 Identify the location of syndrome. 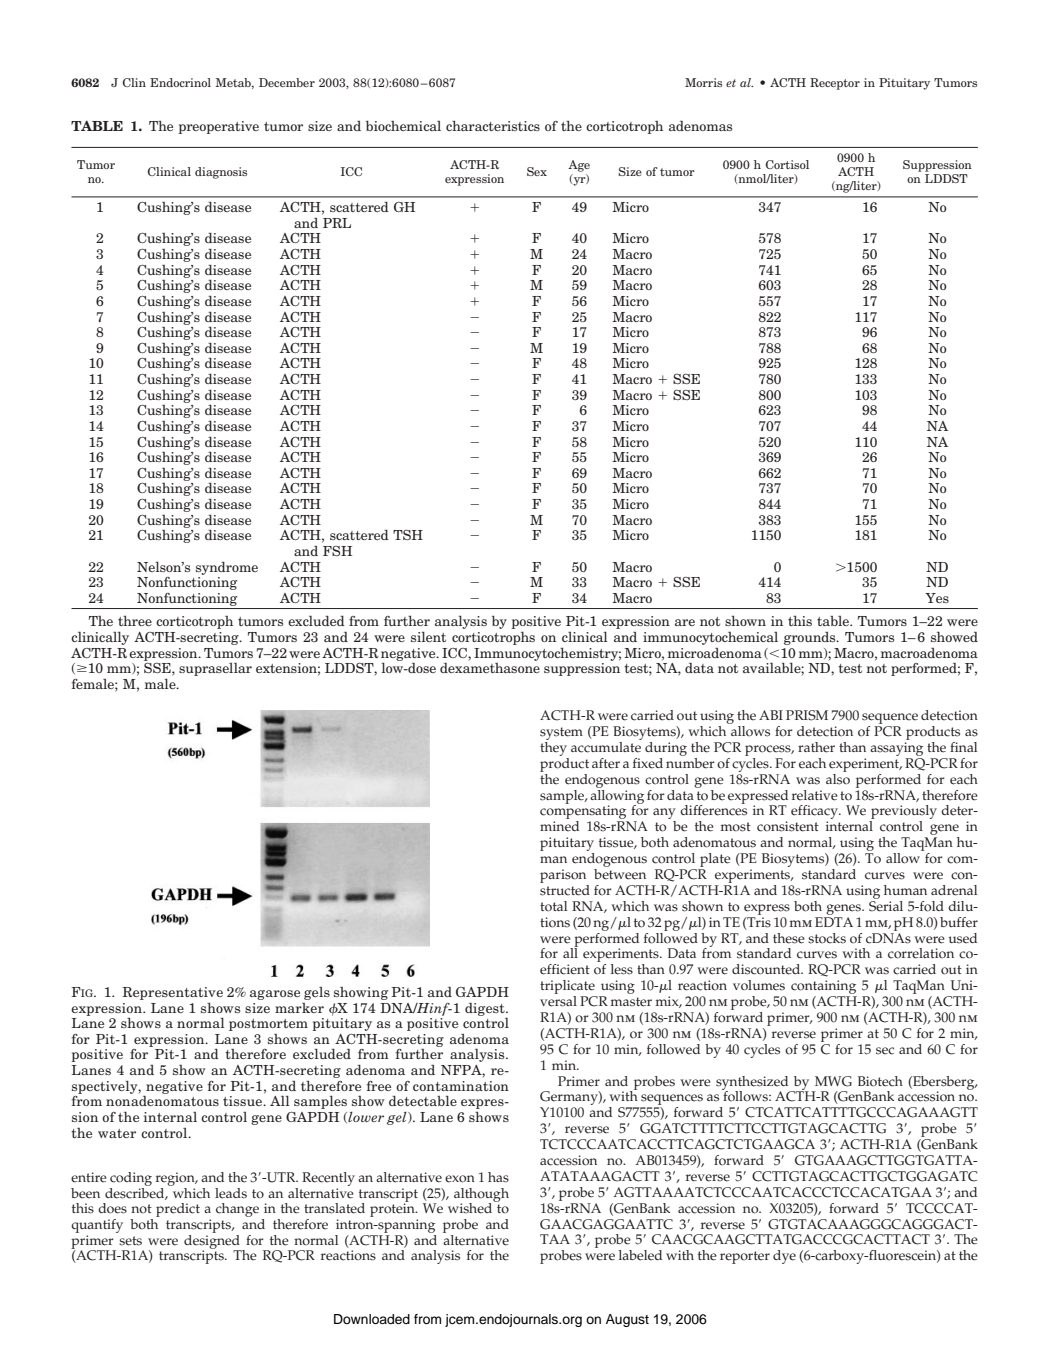
(227, 568).
